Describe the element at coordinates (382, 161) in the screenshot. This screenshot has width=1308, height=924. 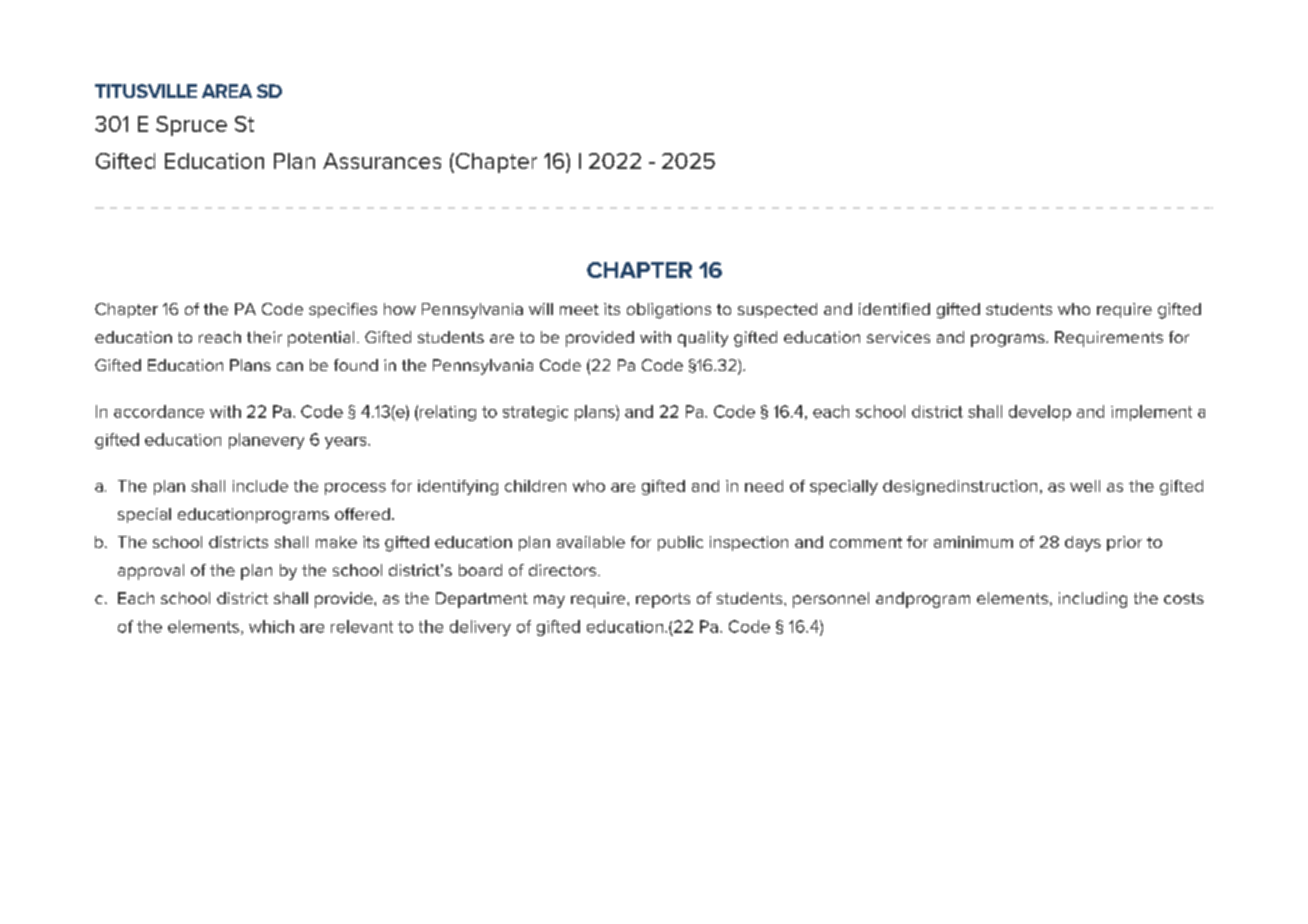
I see `Assurances` at that location.
